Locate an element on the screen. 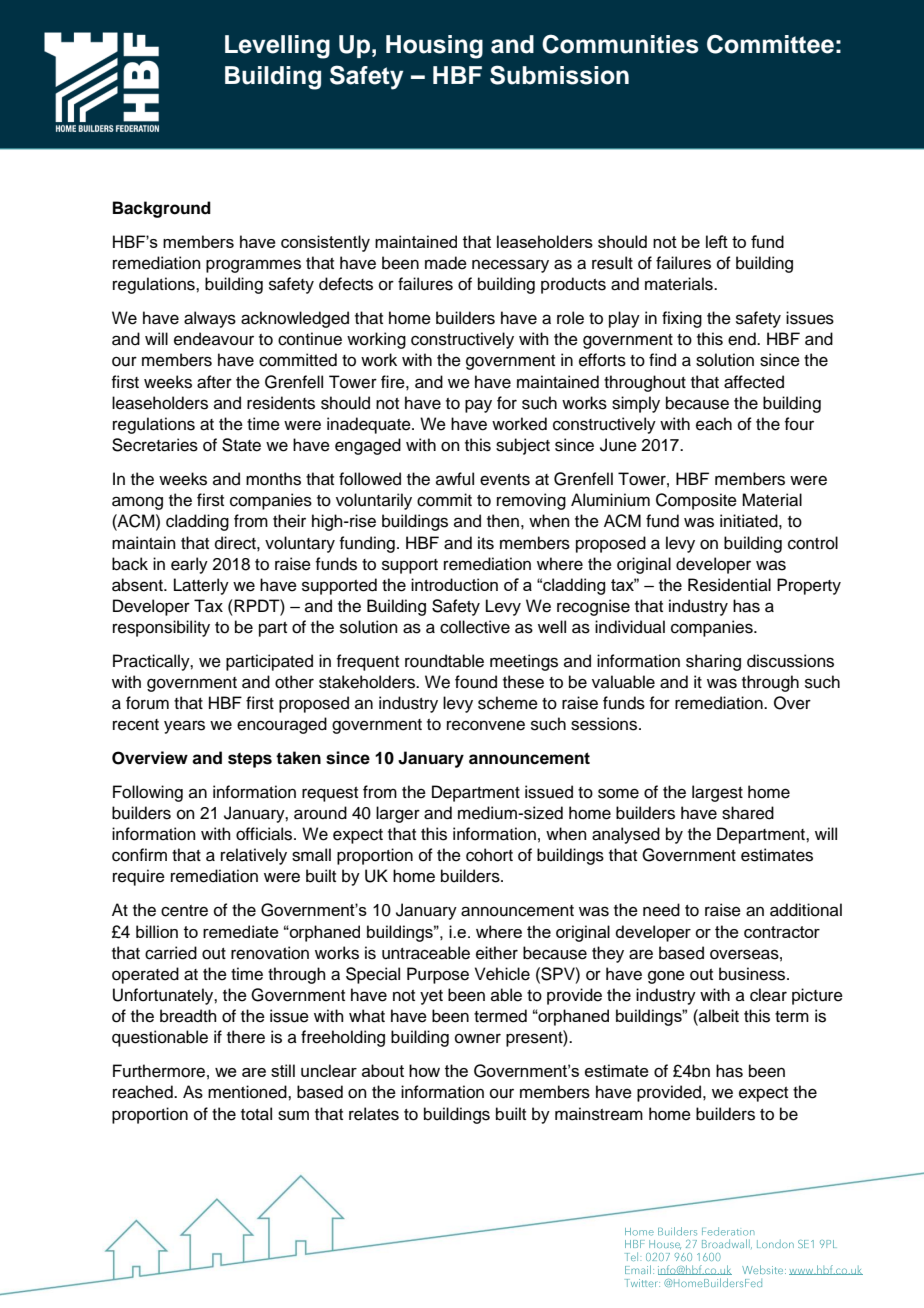 This screenshot has width=924, height=1308. how is located at coordinates (424, 1070).
